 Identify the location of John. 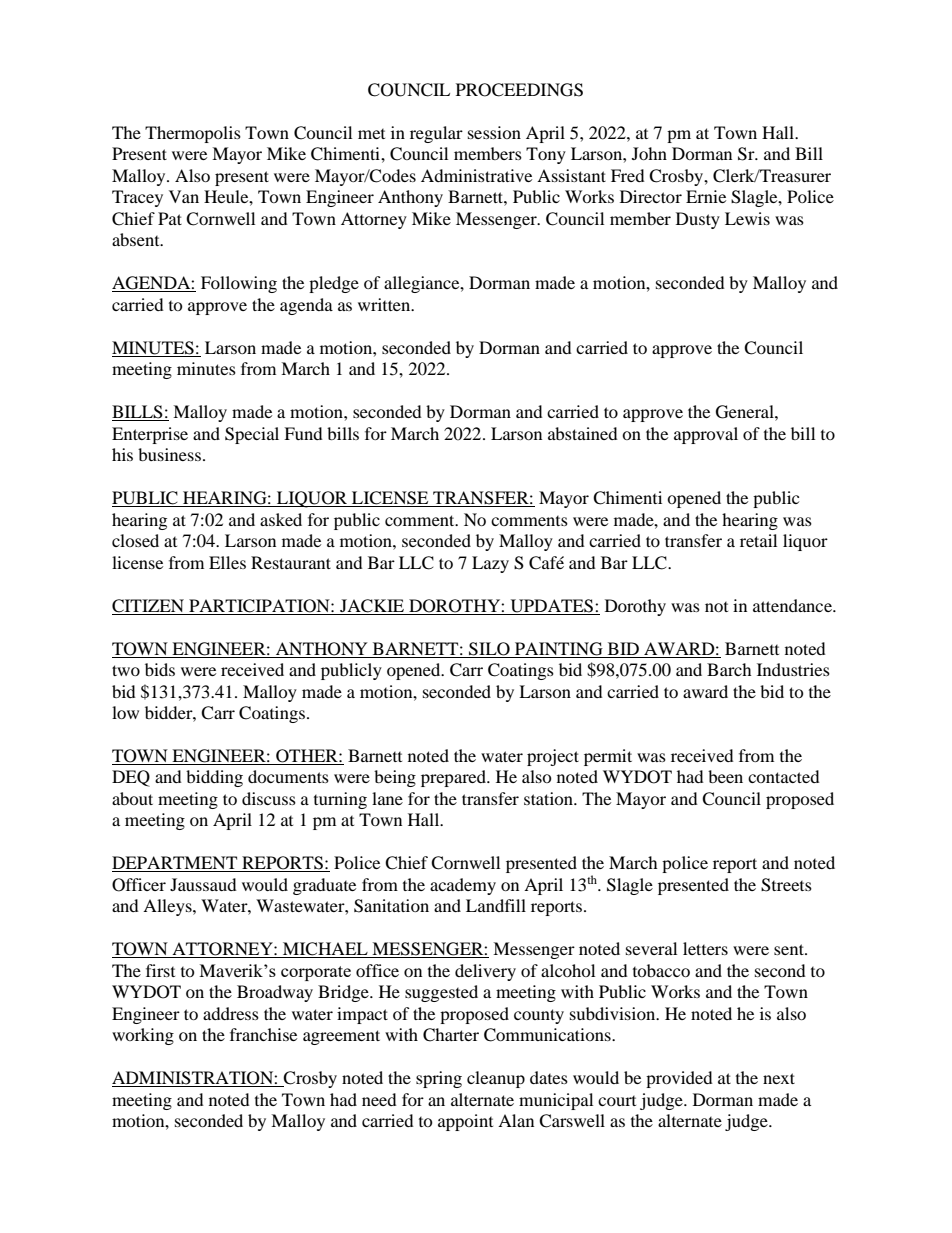
(649, 153).
